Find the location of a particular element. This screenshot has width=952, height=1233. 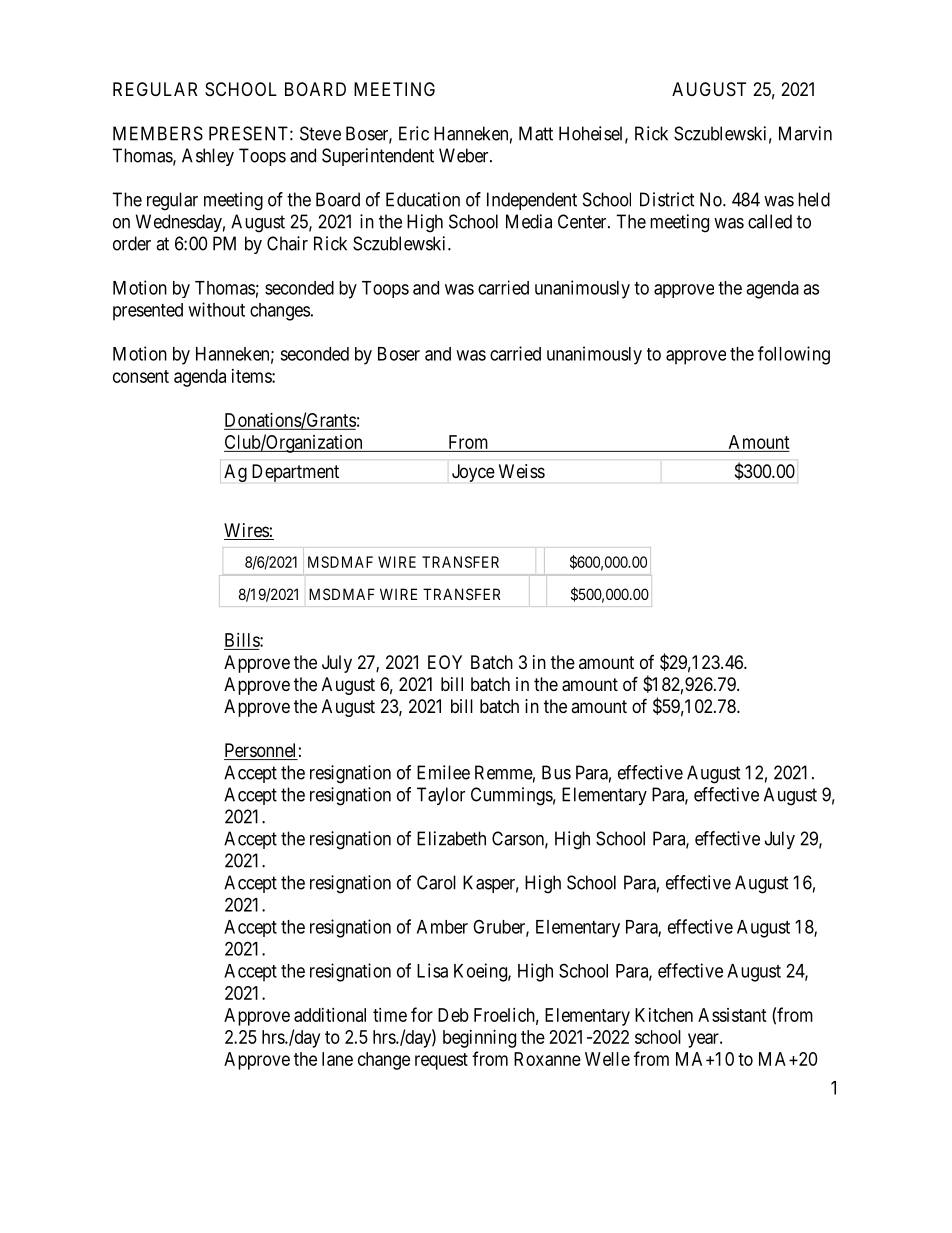

Assistant is located at coordinates (732, 1015).
